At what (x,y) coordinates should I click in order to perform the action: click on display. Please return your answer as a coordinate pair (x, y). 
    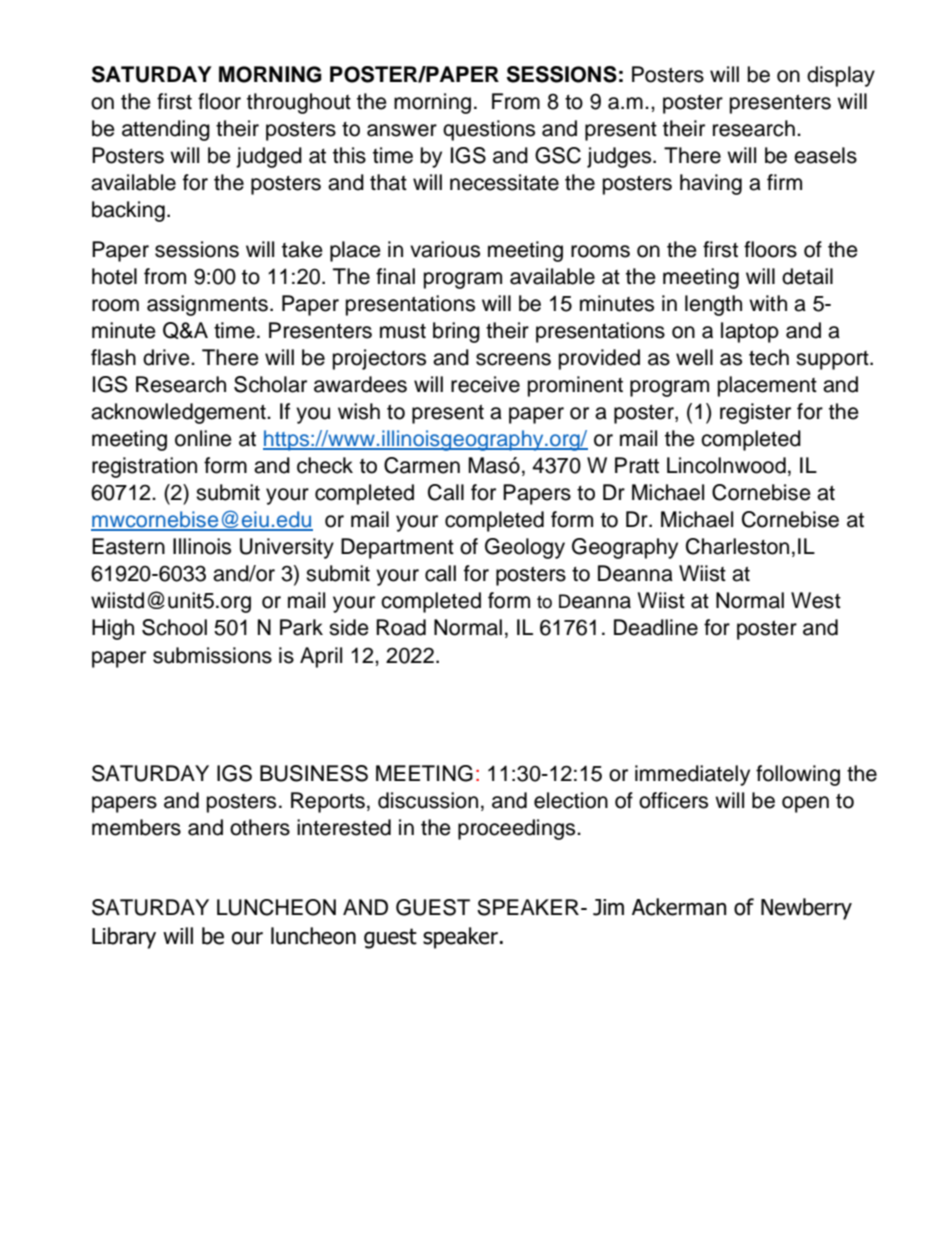
    Looking at the image, I should click on (841, 76).
